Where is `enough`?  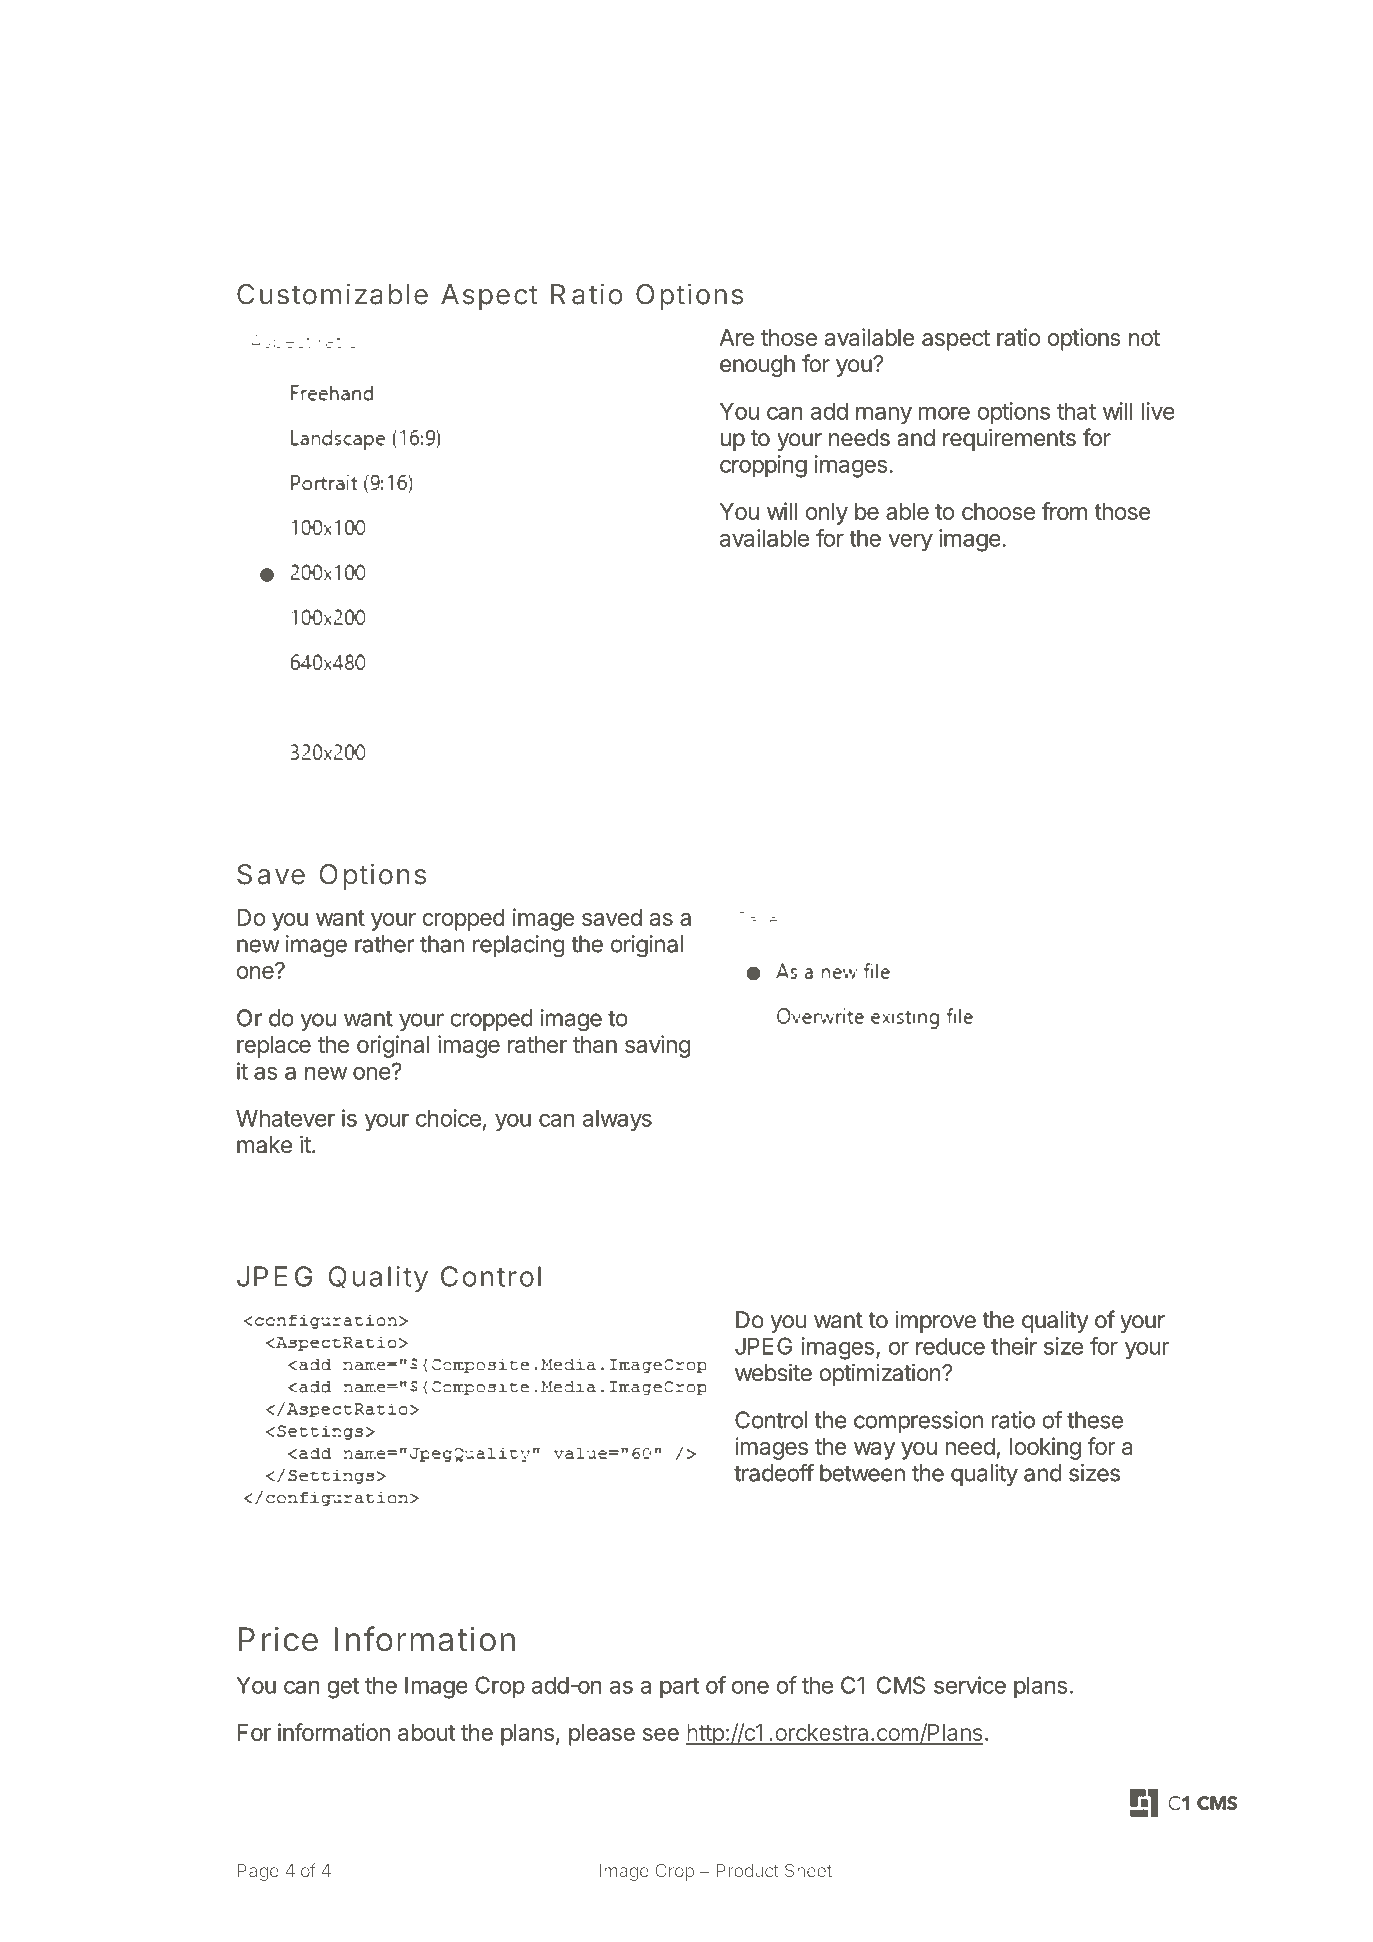
enough is located at coordinates (757, 366).
